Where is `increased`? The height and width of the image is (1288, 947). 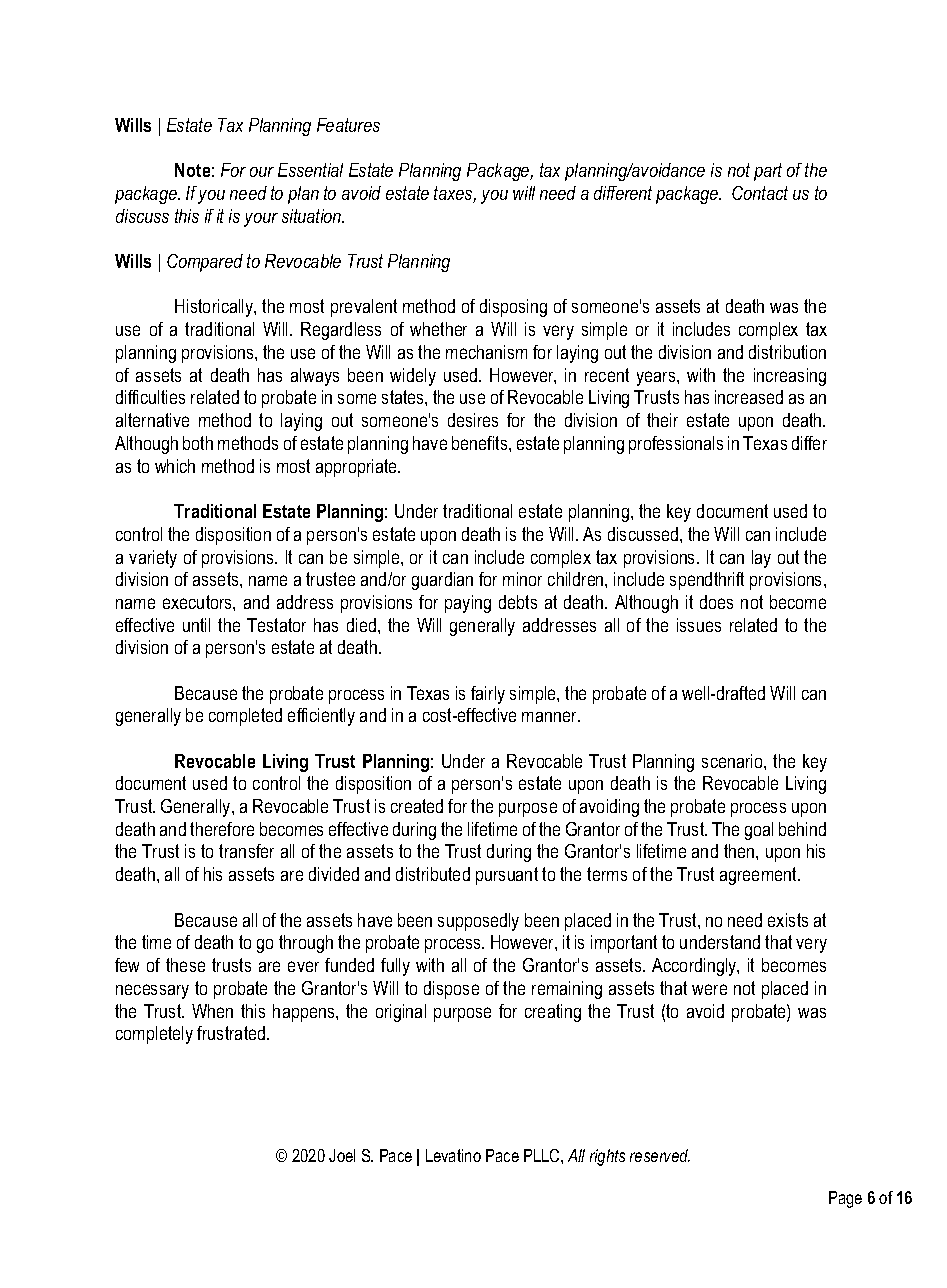
increased is located at coordinates (749, 397).
